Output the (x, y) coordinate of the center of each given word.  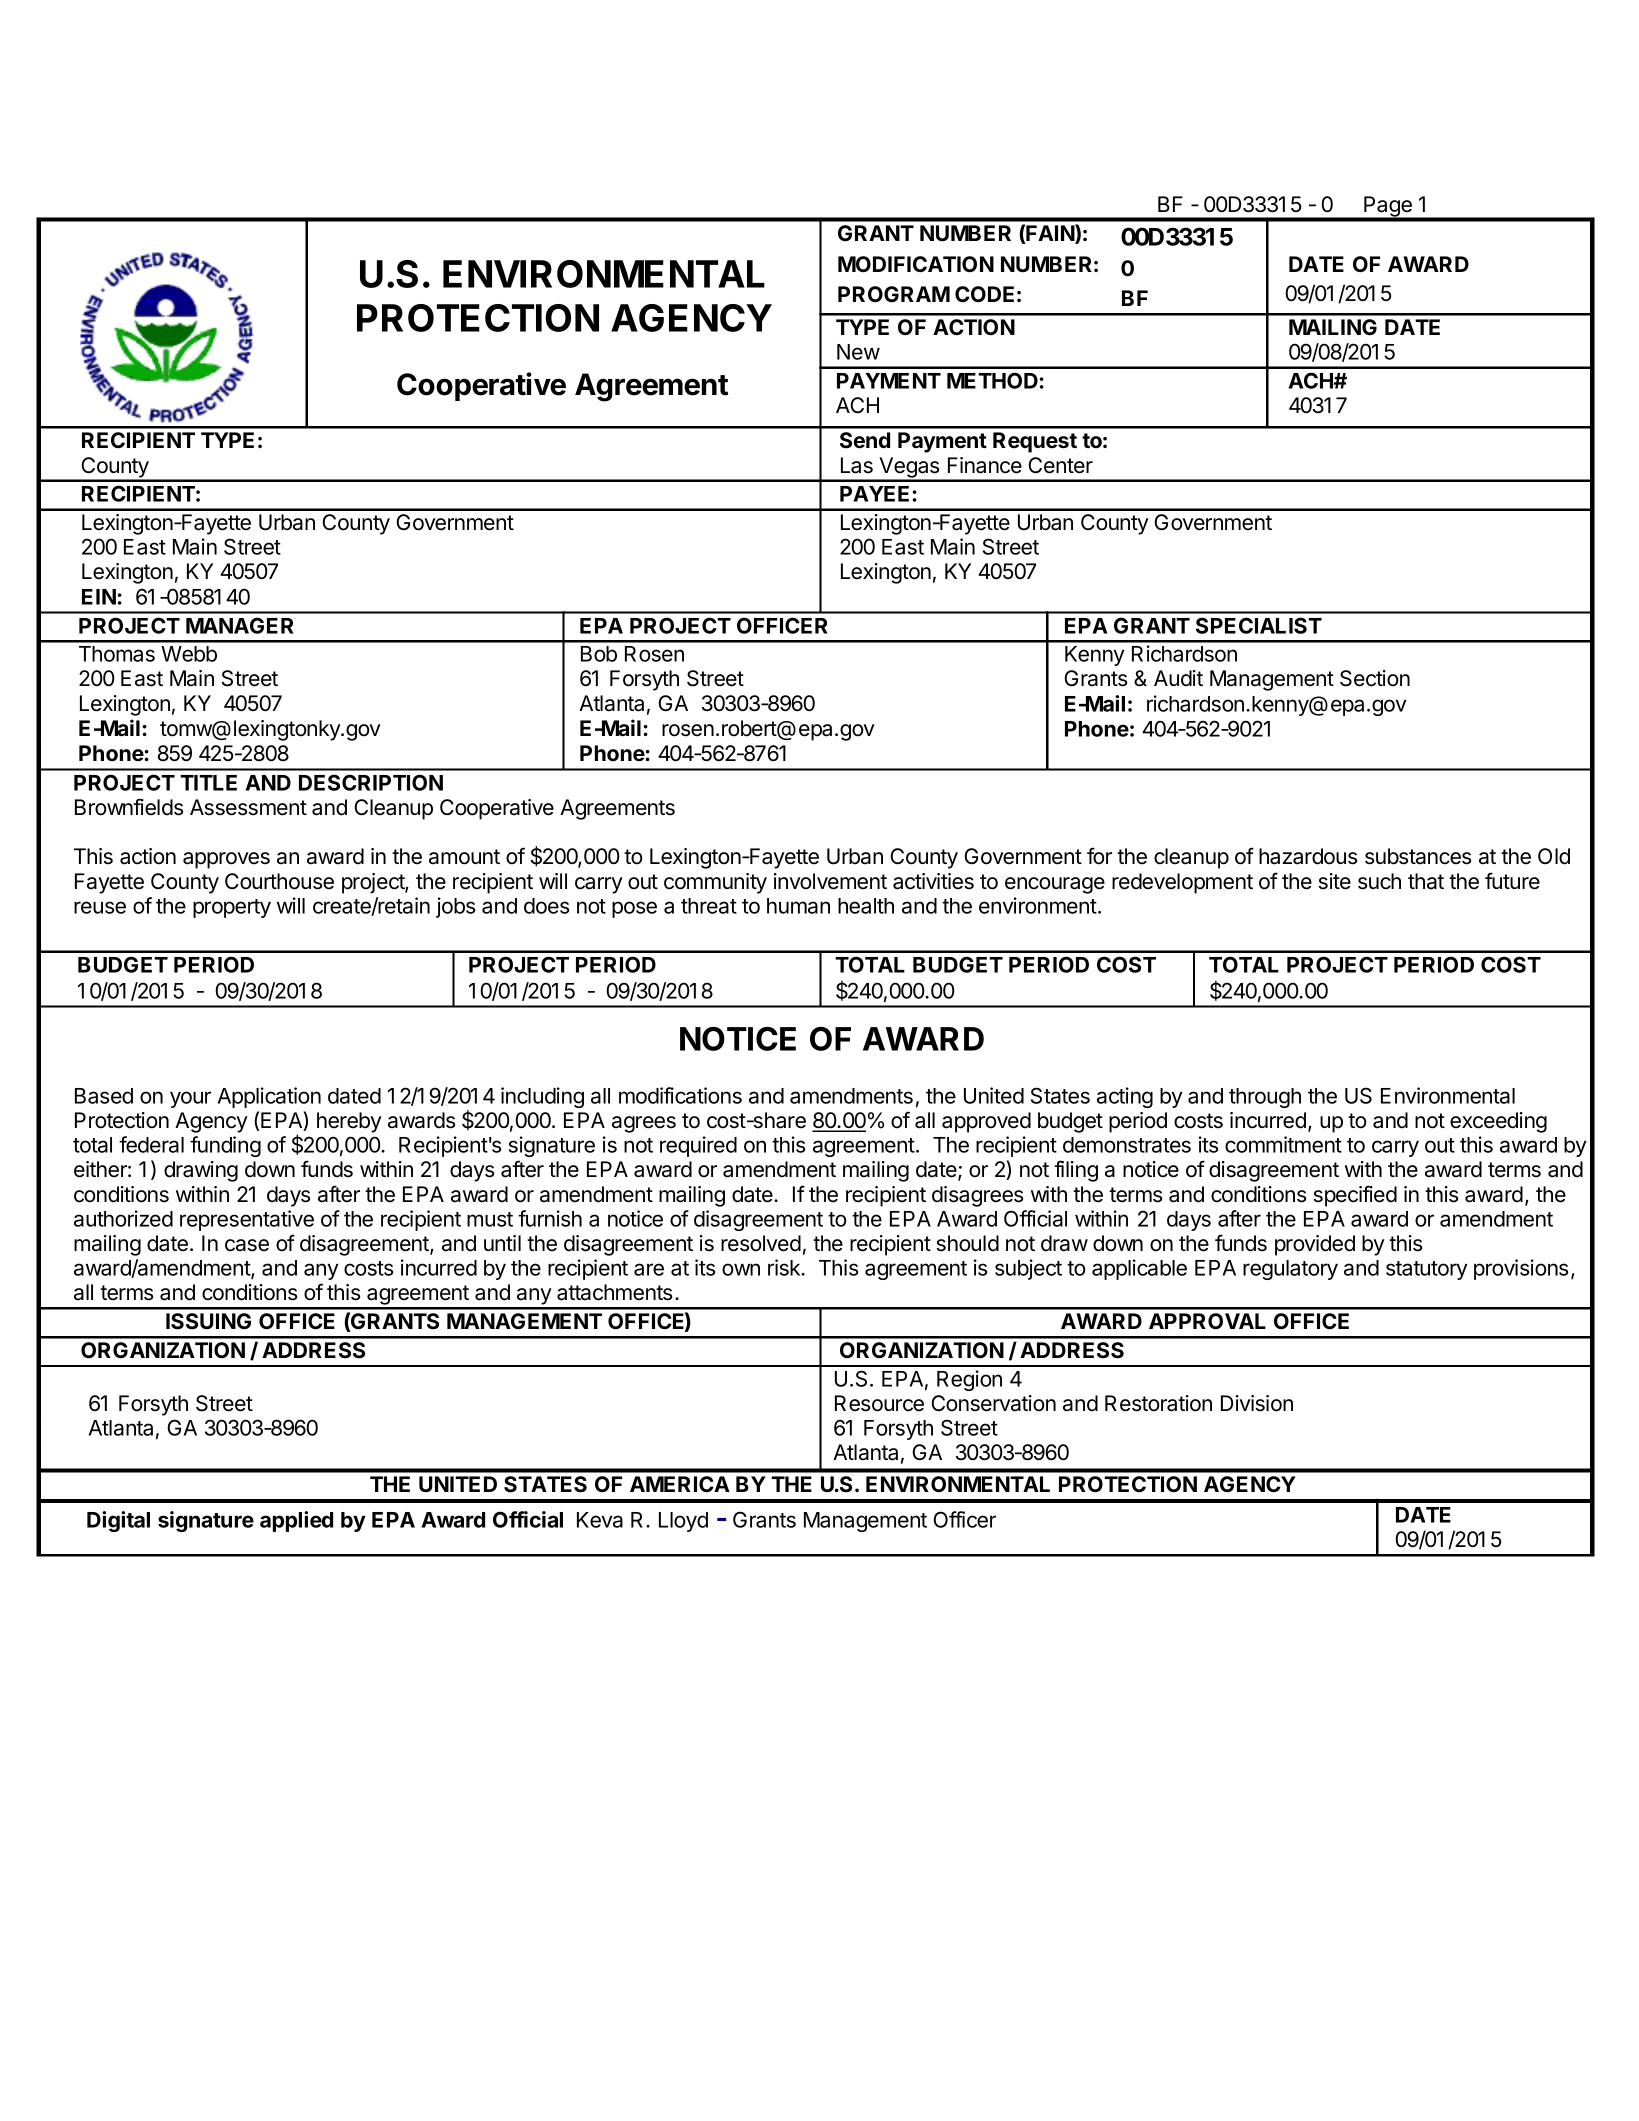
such (1379, 881)
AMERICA (680, 1484)
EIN (99, 597)
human (798, 906)
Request (1035, 442)
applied (296, 1521)
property (232, 908)
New (858, 352)
